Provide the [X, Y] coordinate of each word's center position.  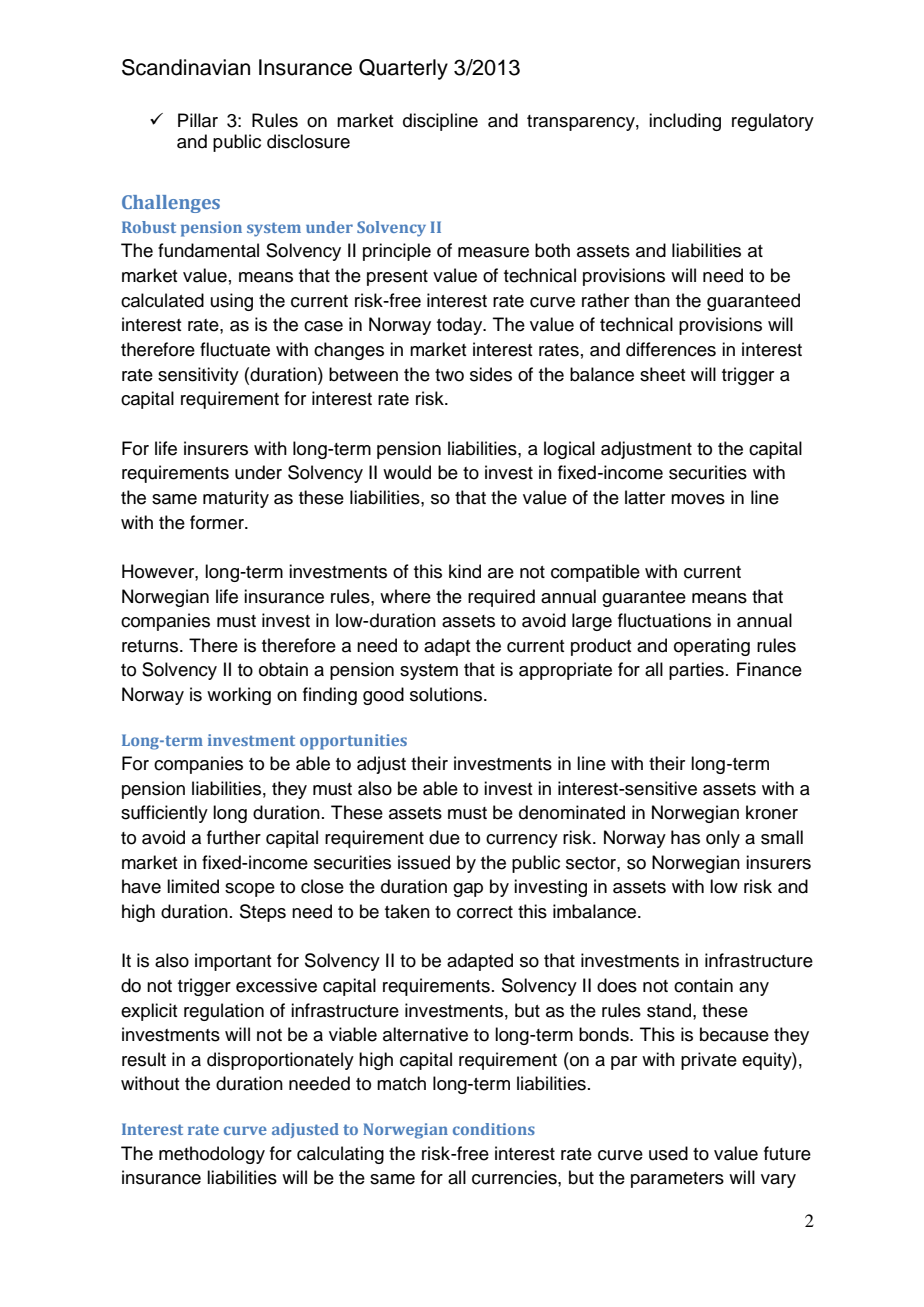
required [501, 598]
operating [712, 647]
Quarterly [403, 69]
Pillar [198, 120]
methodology [212, 1155]
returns [151, 646]
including [685, 122]
